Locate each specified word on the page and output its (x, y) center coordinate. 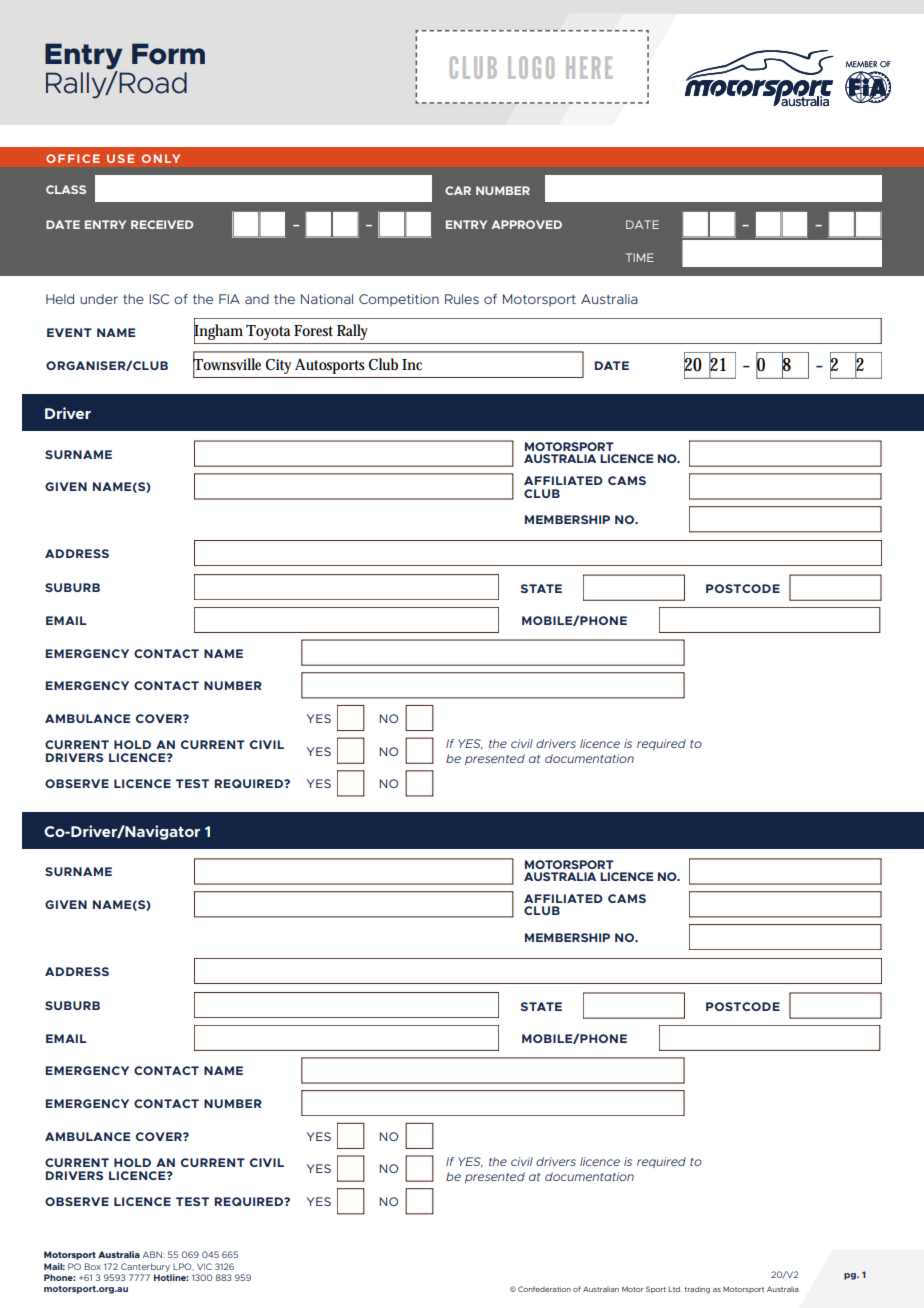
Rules (462, 299)
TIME (640, 257)
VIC (204, 1266)
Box (93, 1266)
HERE (589, 67)
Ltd (675, 1289)
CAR (458, 190)
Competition (399, 300)
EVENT (69, 332)
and (257, 299)
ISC (159, 299)
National (327, 299)
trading (697, 1290)
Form (168, 54)
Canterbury (145, 1267)
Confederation (544, 1289)
